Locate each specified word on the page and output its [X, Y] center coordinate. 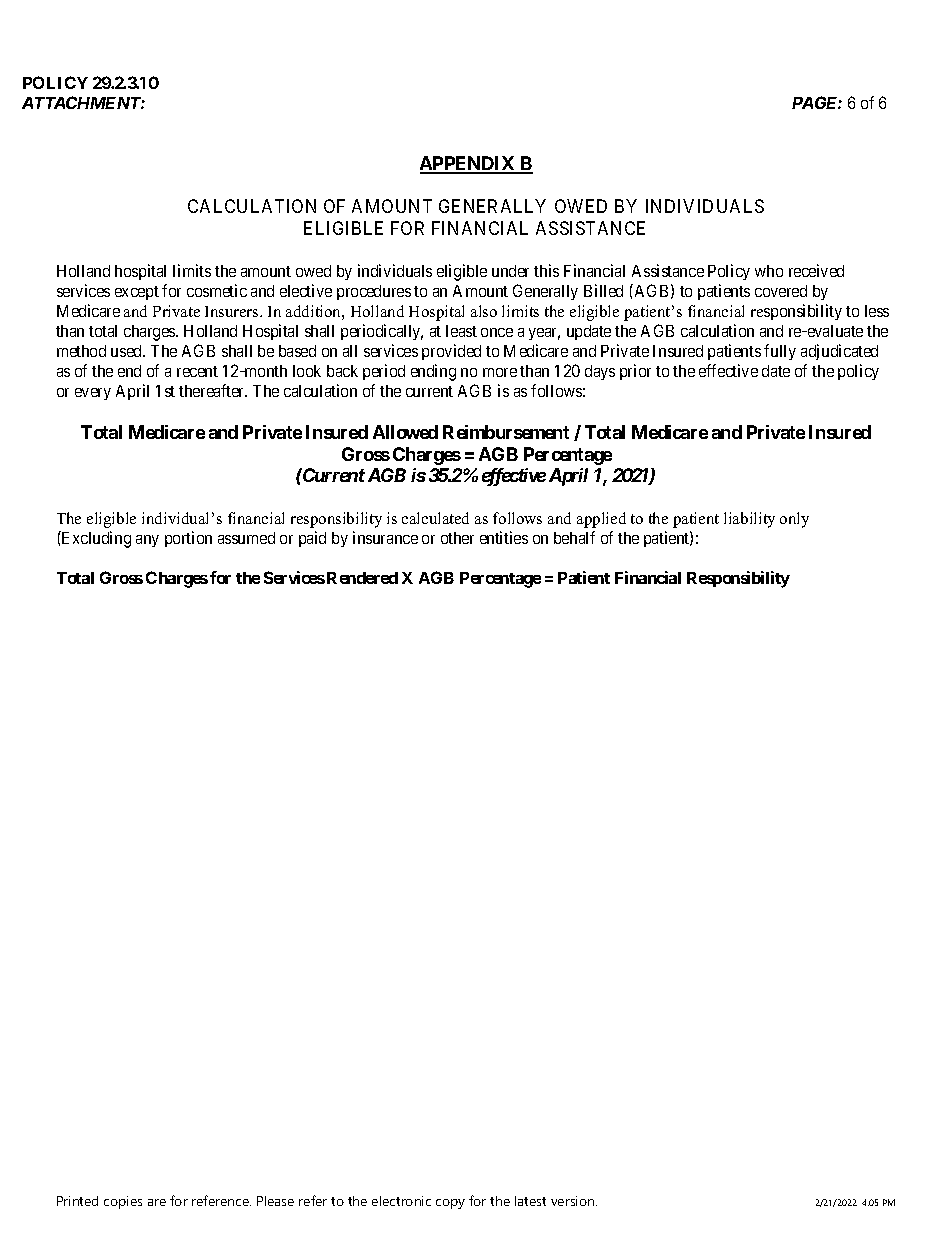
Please [275, 1201]
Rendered [362, 578]
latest [530, 1201]
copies [123, 1202]
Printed [77, 1201]
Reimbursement [506, 432]
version [574, 1201]
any [147, 541]
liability [749, 520]
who [769, 271]
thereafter [213, 390]
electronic [401, 1201]
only [794, 520]
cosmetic [217, 290]
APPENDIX [469, 164]
